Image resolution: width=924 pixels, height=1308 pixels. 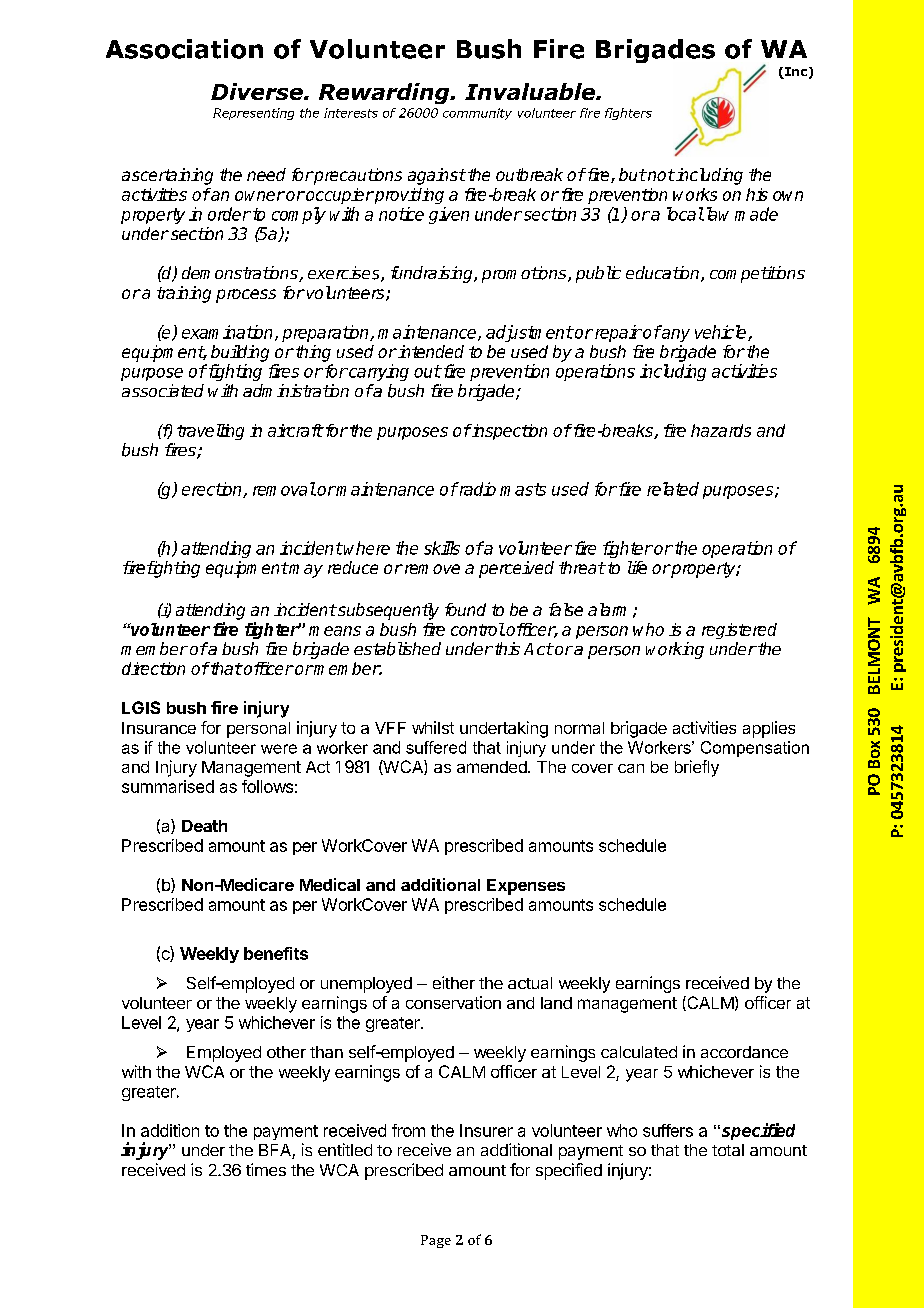 What do you see at coordinates (632, 174) in the page?
I see `but` at bounding box center [632, 174].
